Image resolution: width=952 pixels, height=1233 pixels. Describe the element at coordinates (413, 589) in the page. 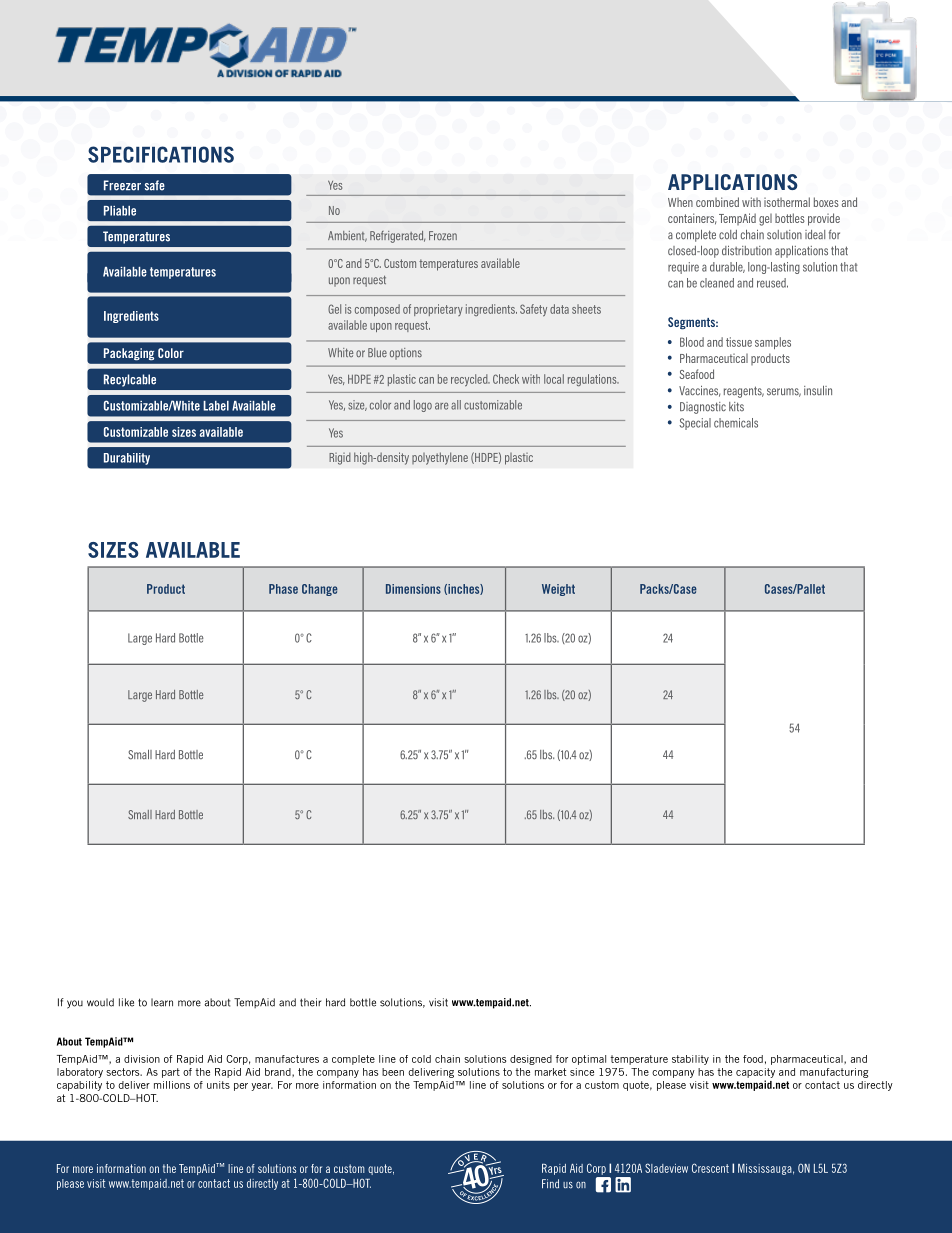

I see `Dimensions` at that location.
